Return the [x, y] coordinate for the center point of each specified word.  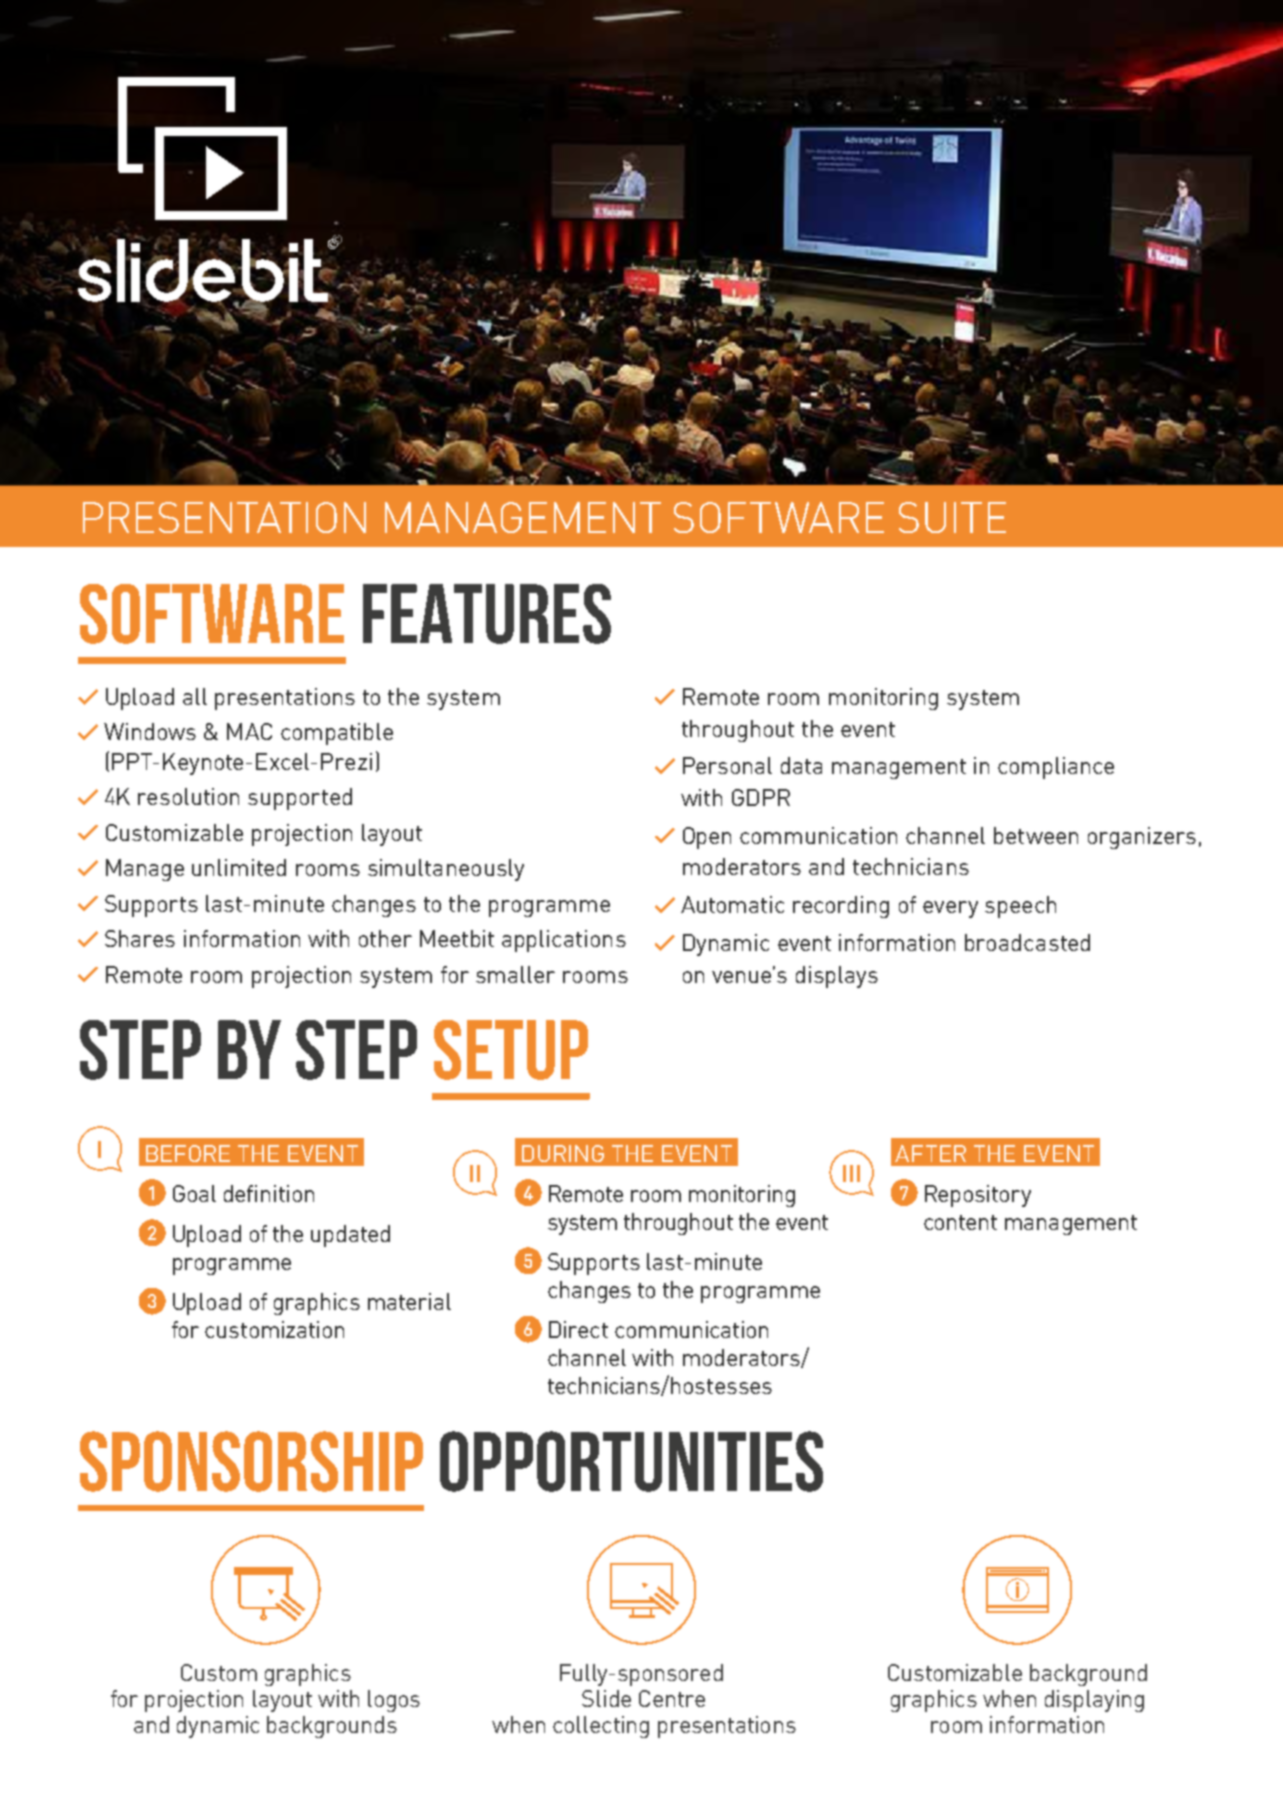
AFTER [930, 1153]
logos [394, 1701]
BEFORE [188, 1153]
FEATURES [487, 614]
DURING [563, 1153]
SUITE [952, 517]
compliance [1056, 768]
